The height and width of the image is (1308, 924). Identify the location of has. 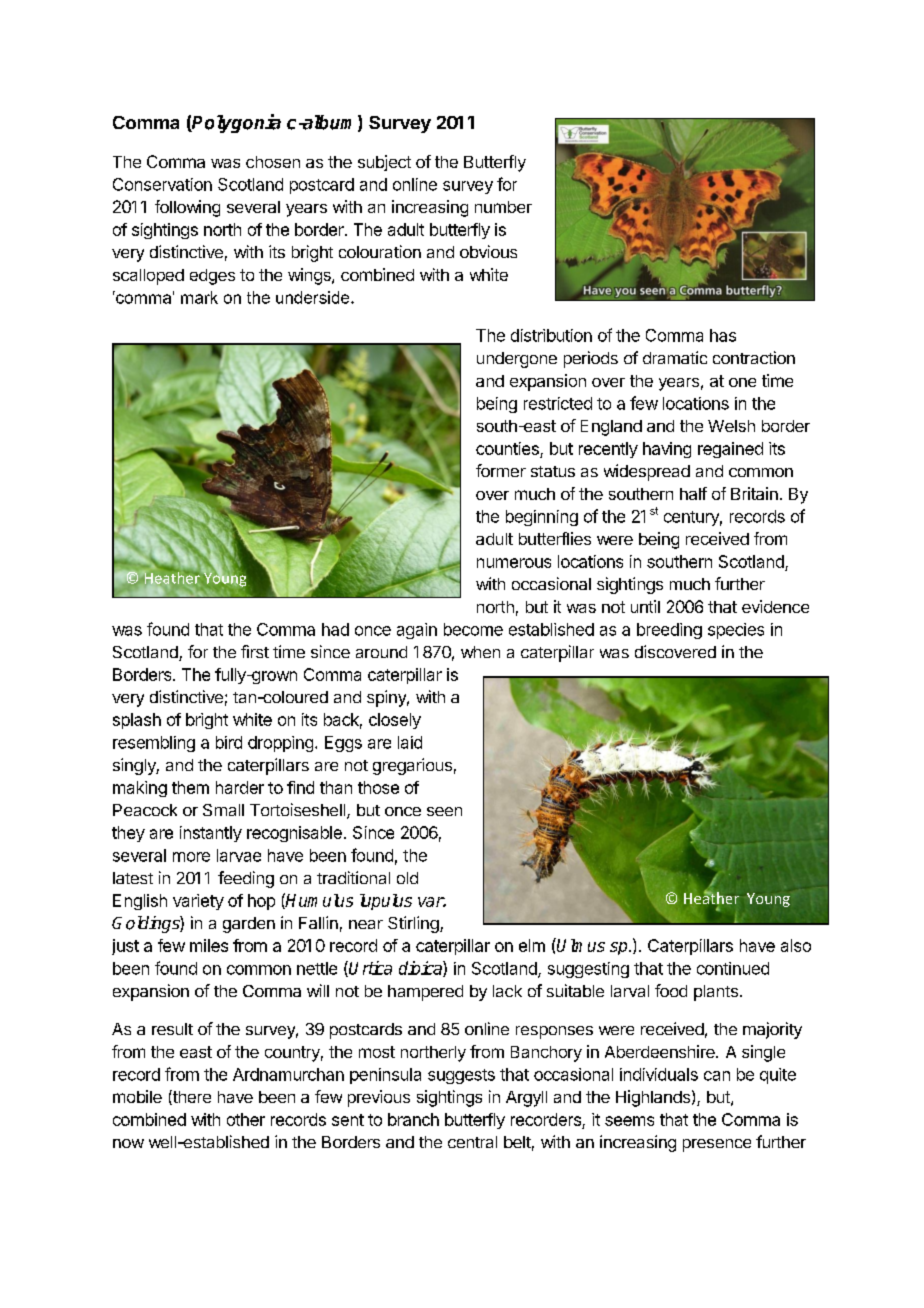
(723, 335).
